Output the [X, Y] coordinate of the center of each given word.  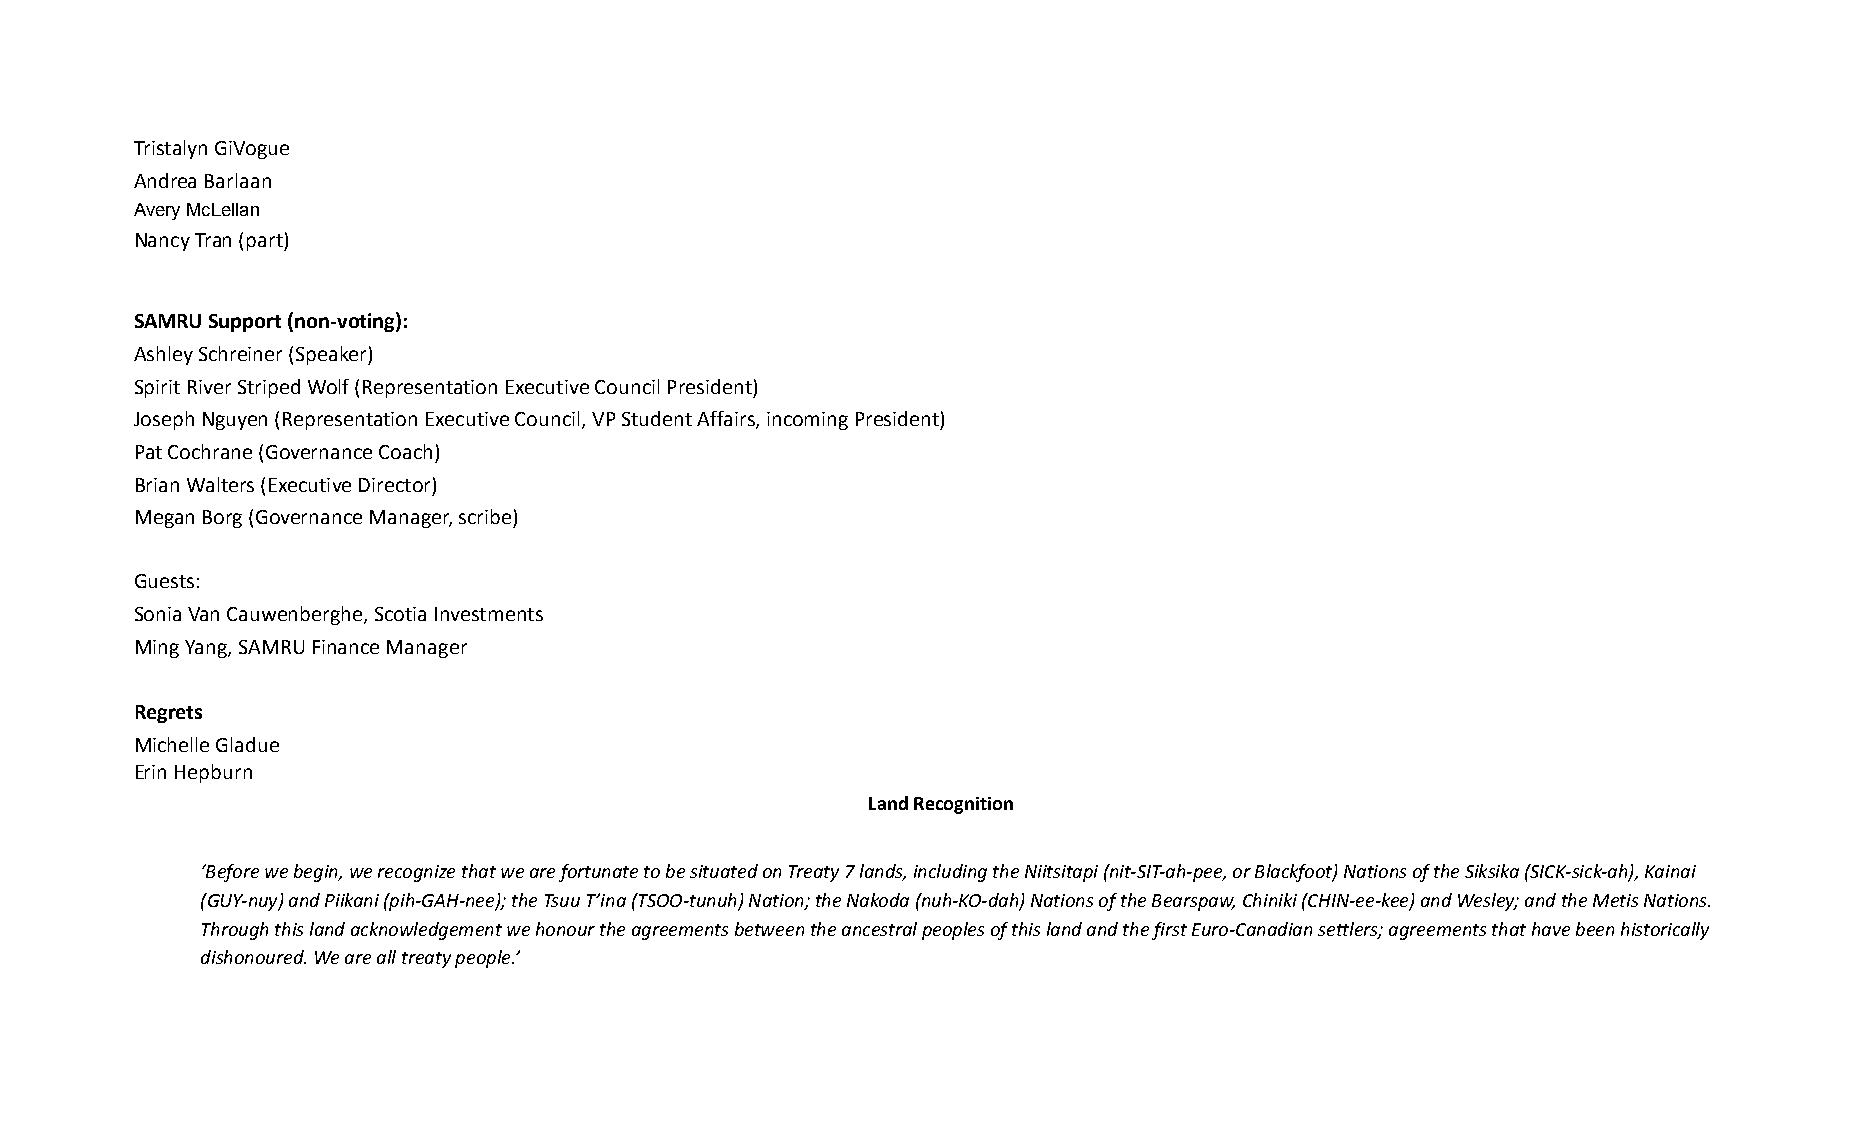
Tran [213, 240]
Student [657, 418]
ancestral [879, 929]
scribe [485, 516]
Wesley [1487, 902]
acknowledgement [426, 931]
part [266, 242]
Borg [222, 519]
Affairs [727, 420]
